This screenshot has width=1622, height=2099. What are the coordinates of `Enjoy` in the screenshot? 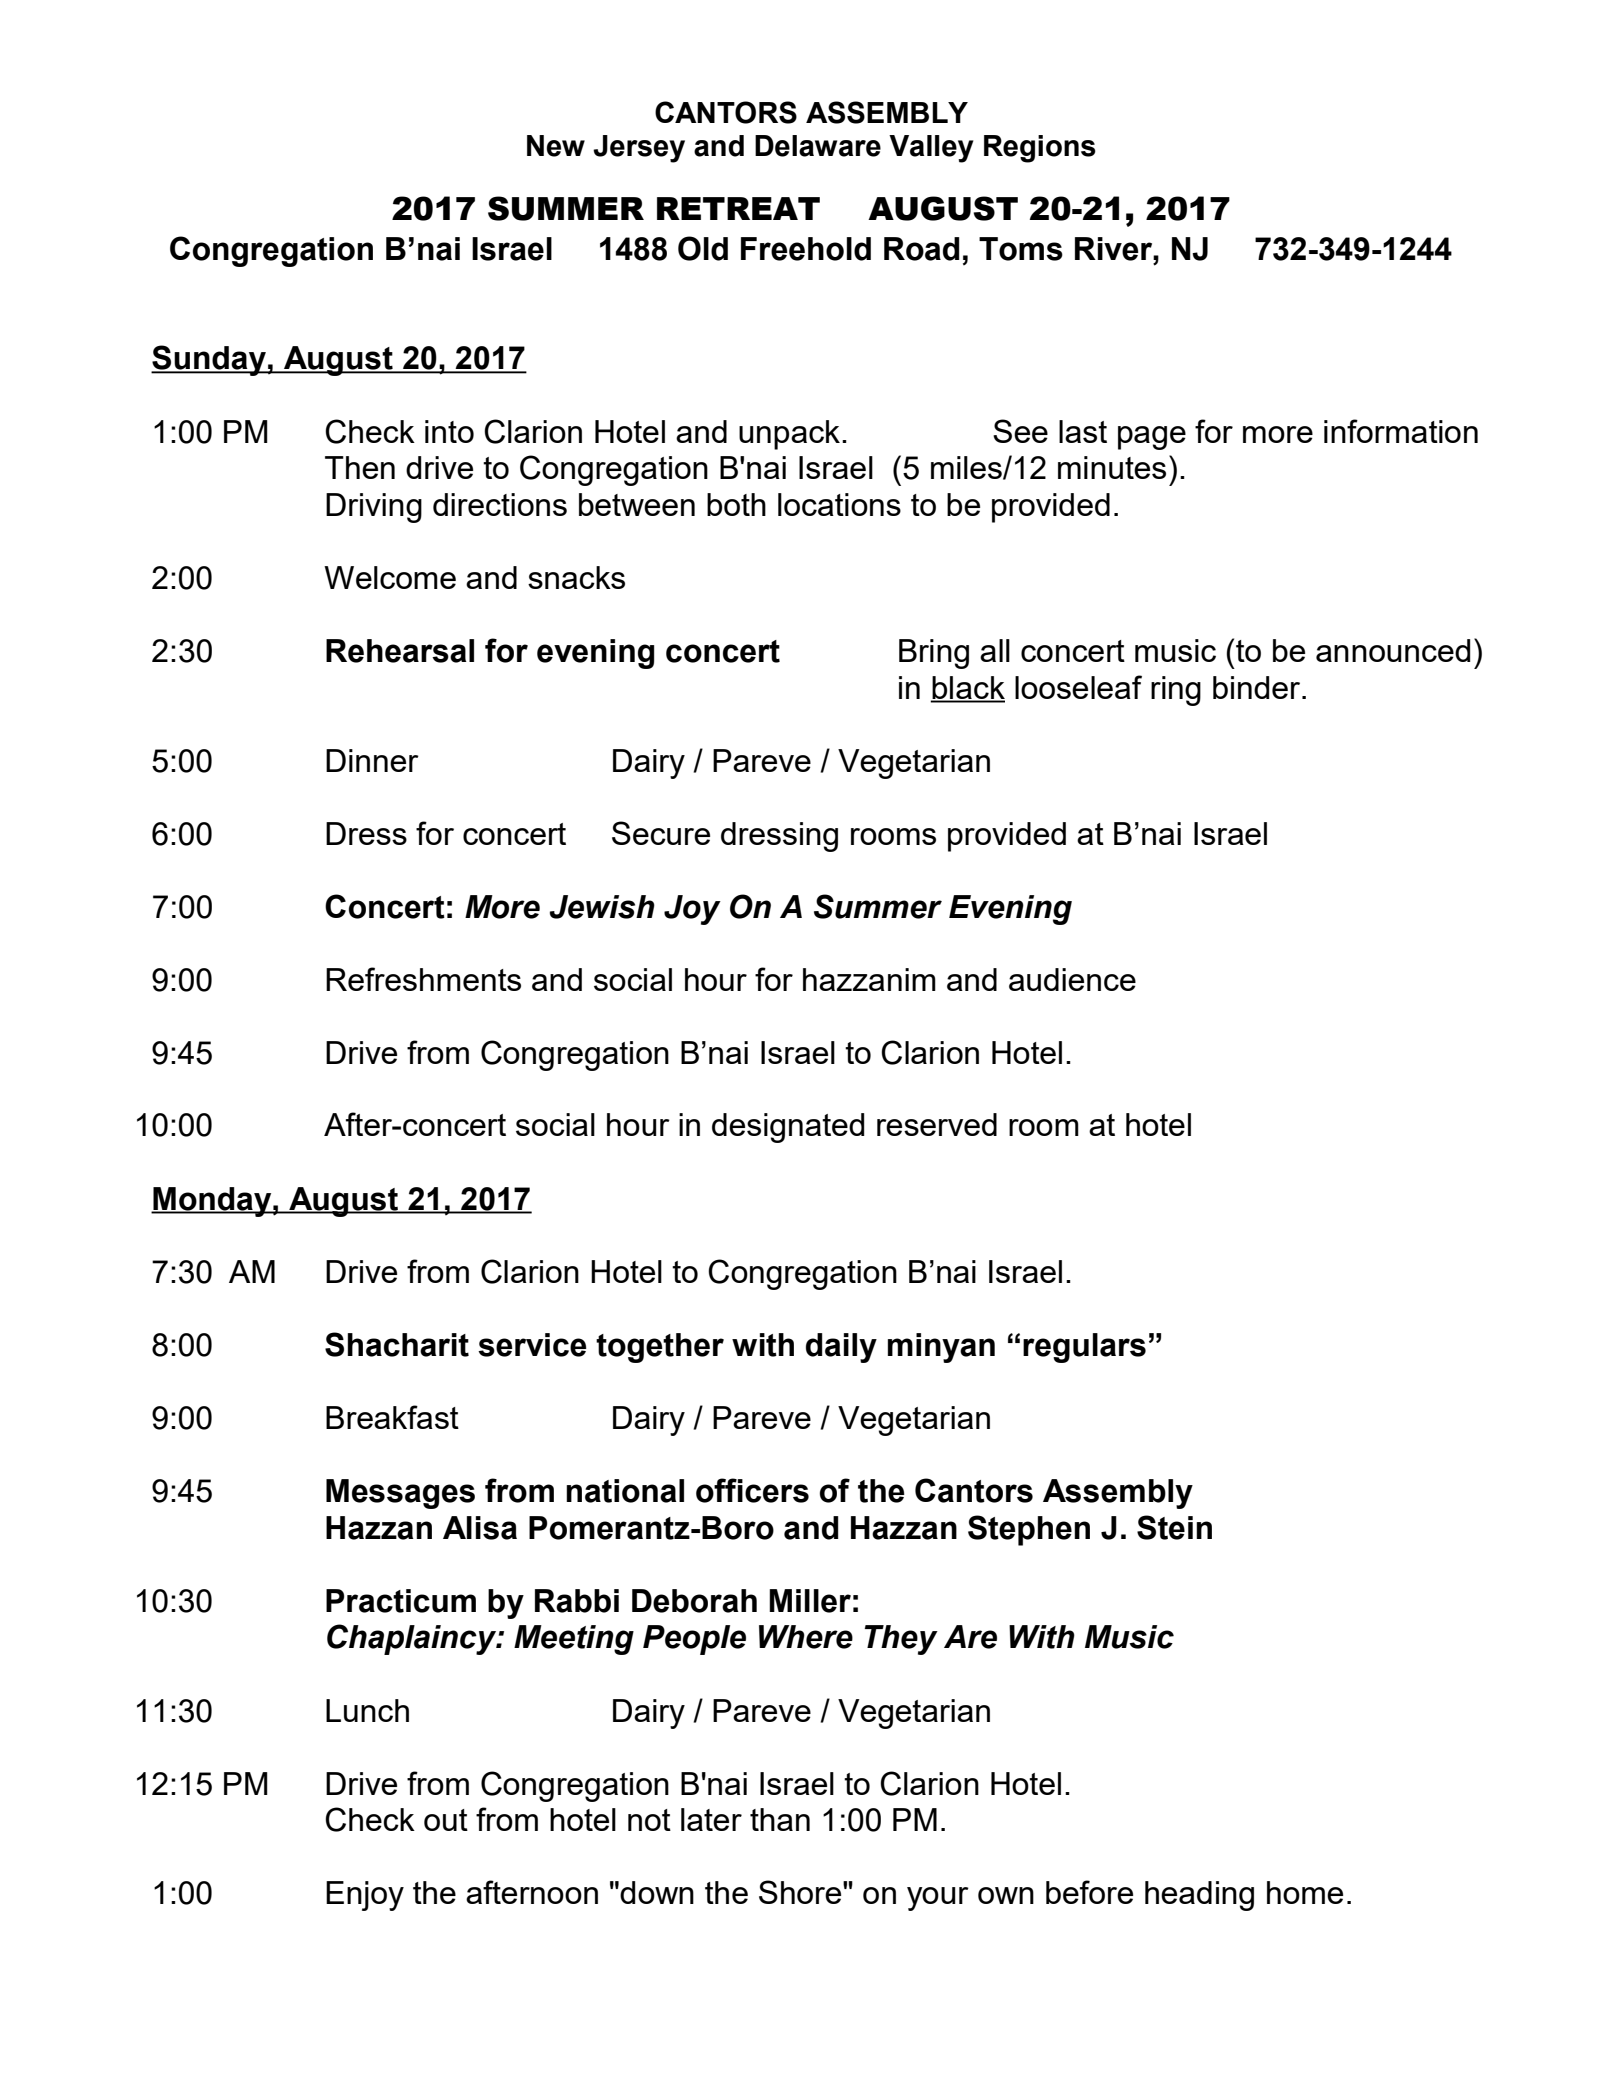 It's located at (365, 1896).
